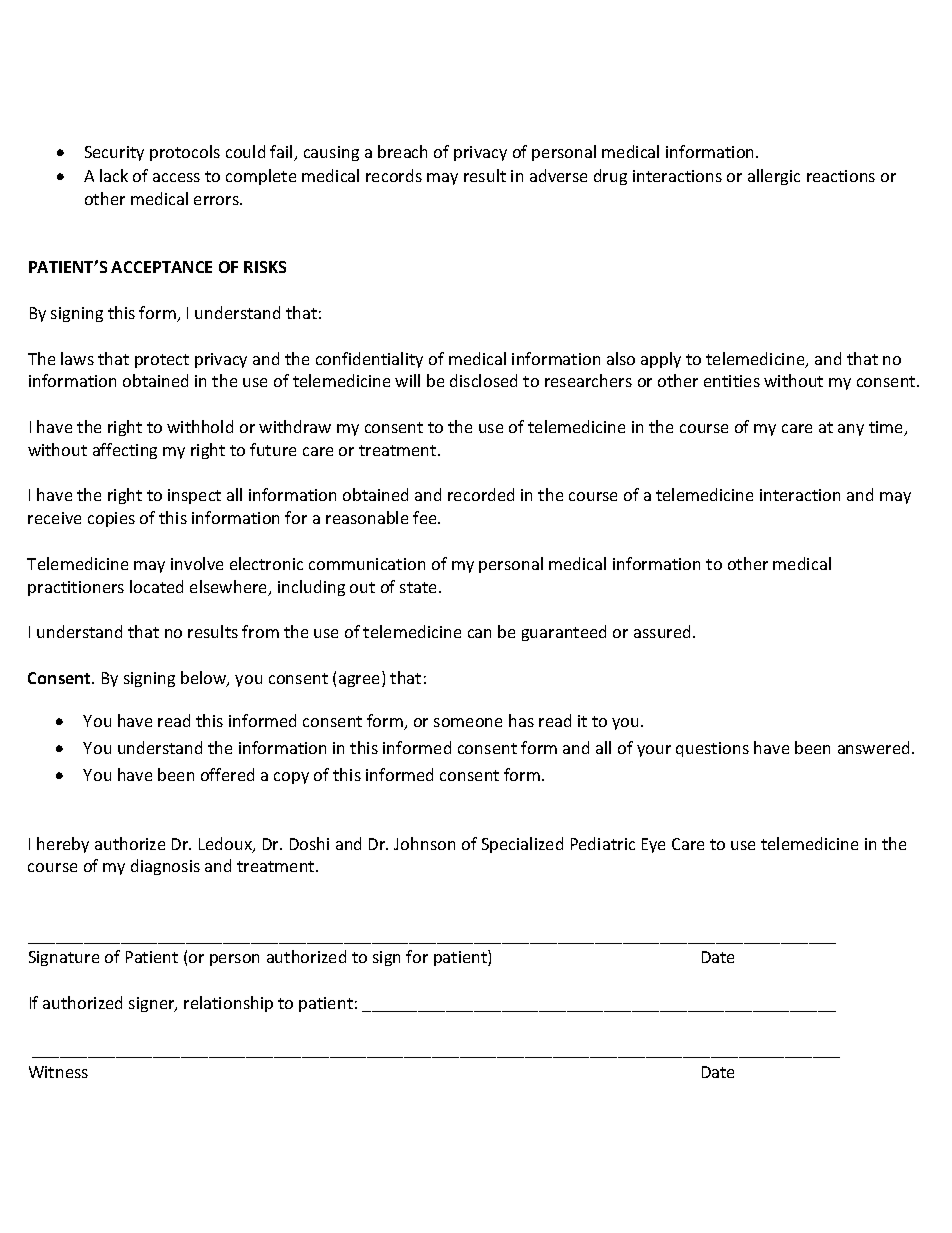 The width and height of the image is (952, 1233). I want to click on Johnson, so click(424, 843).
